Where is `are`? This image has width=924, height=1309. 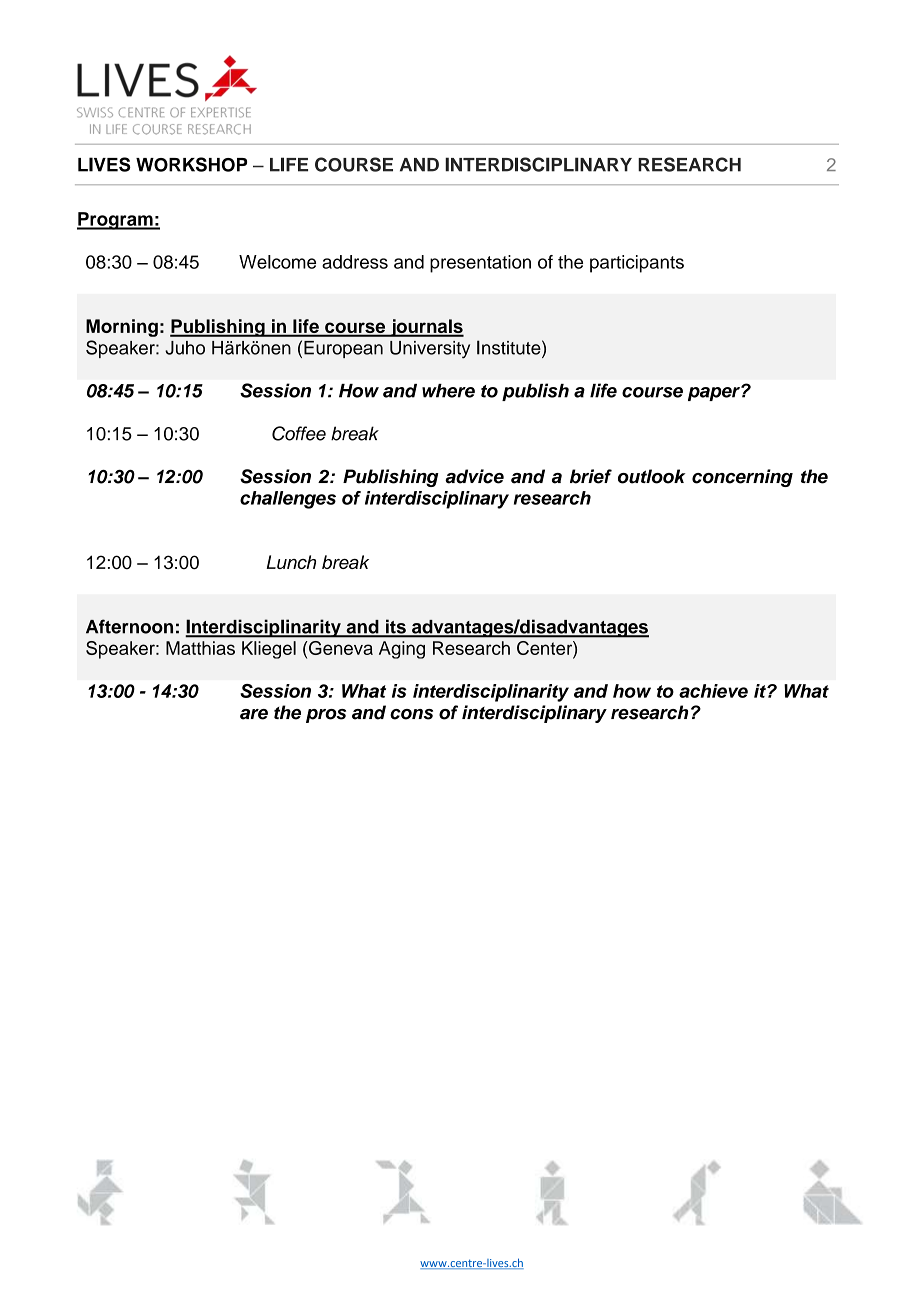
are is located at coordinates (254, 714).
